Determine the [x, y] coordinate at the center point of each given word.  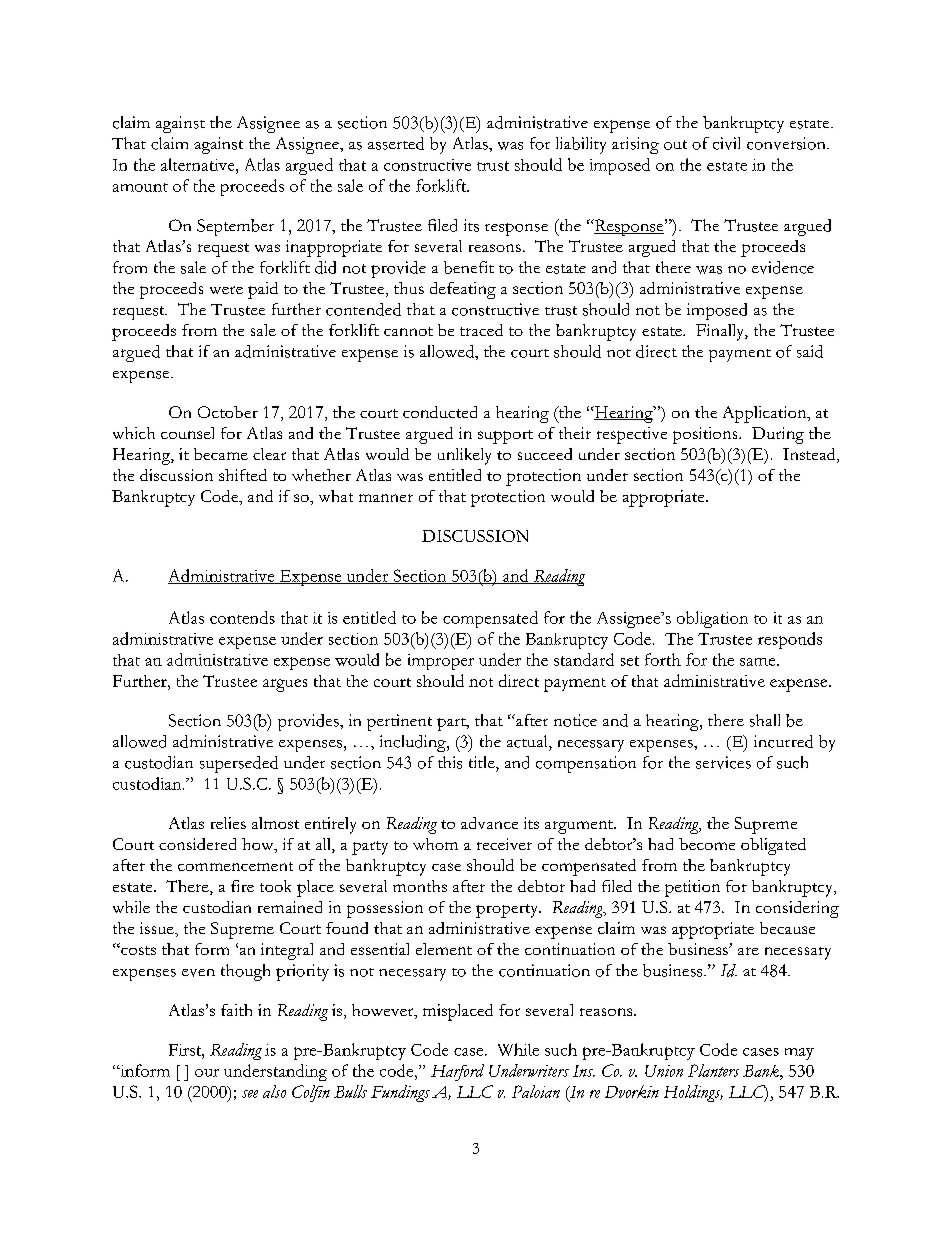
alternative [199, 164]
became [221, 454]
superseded [239, 764]
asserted [396, 143]
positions [706, 435]
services [723, 762]
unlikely [464, 456]
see [250, 1094]
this [450, 762]
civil [726, 143]
